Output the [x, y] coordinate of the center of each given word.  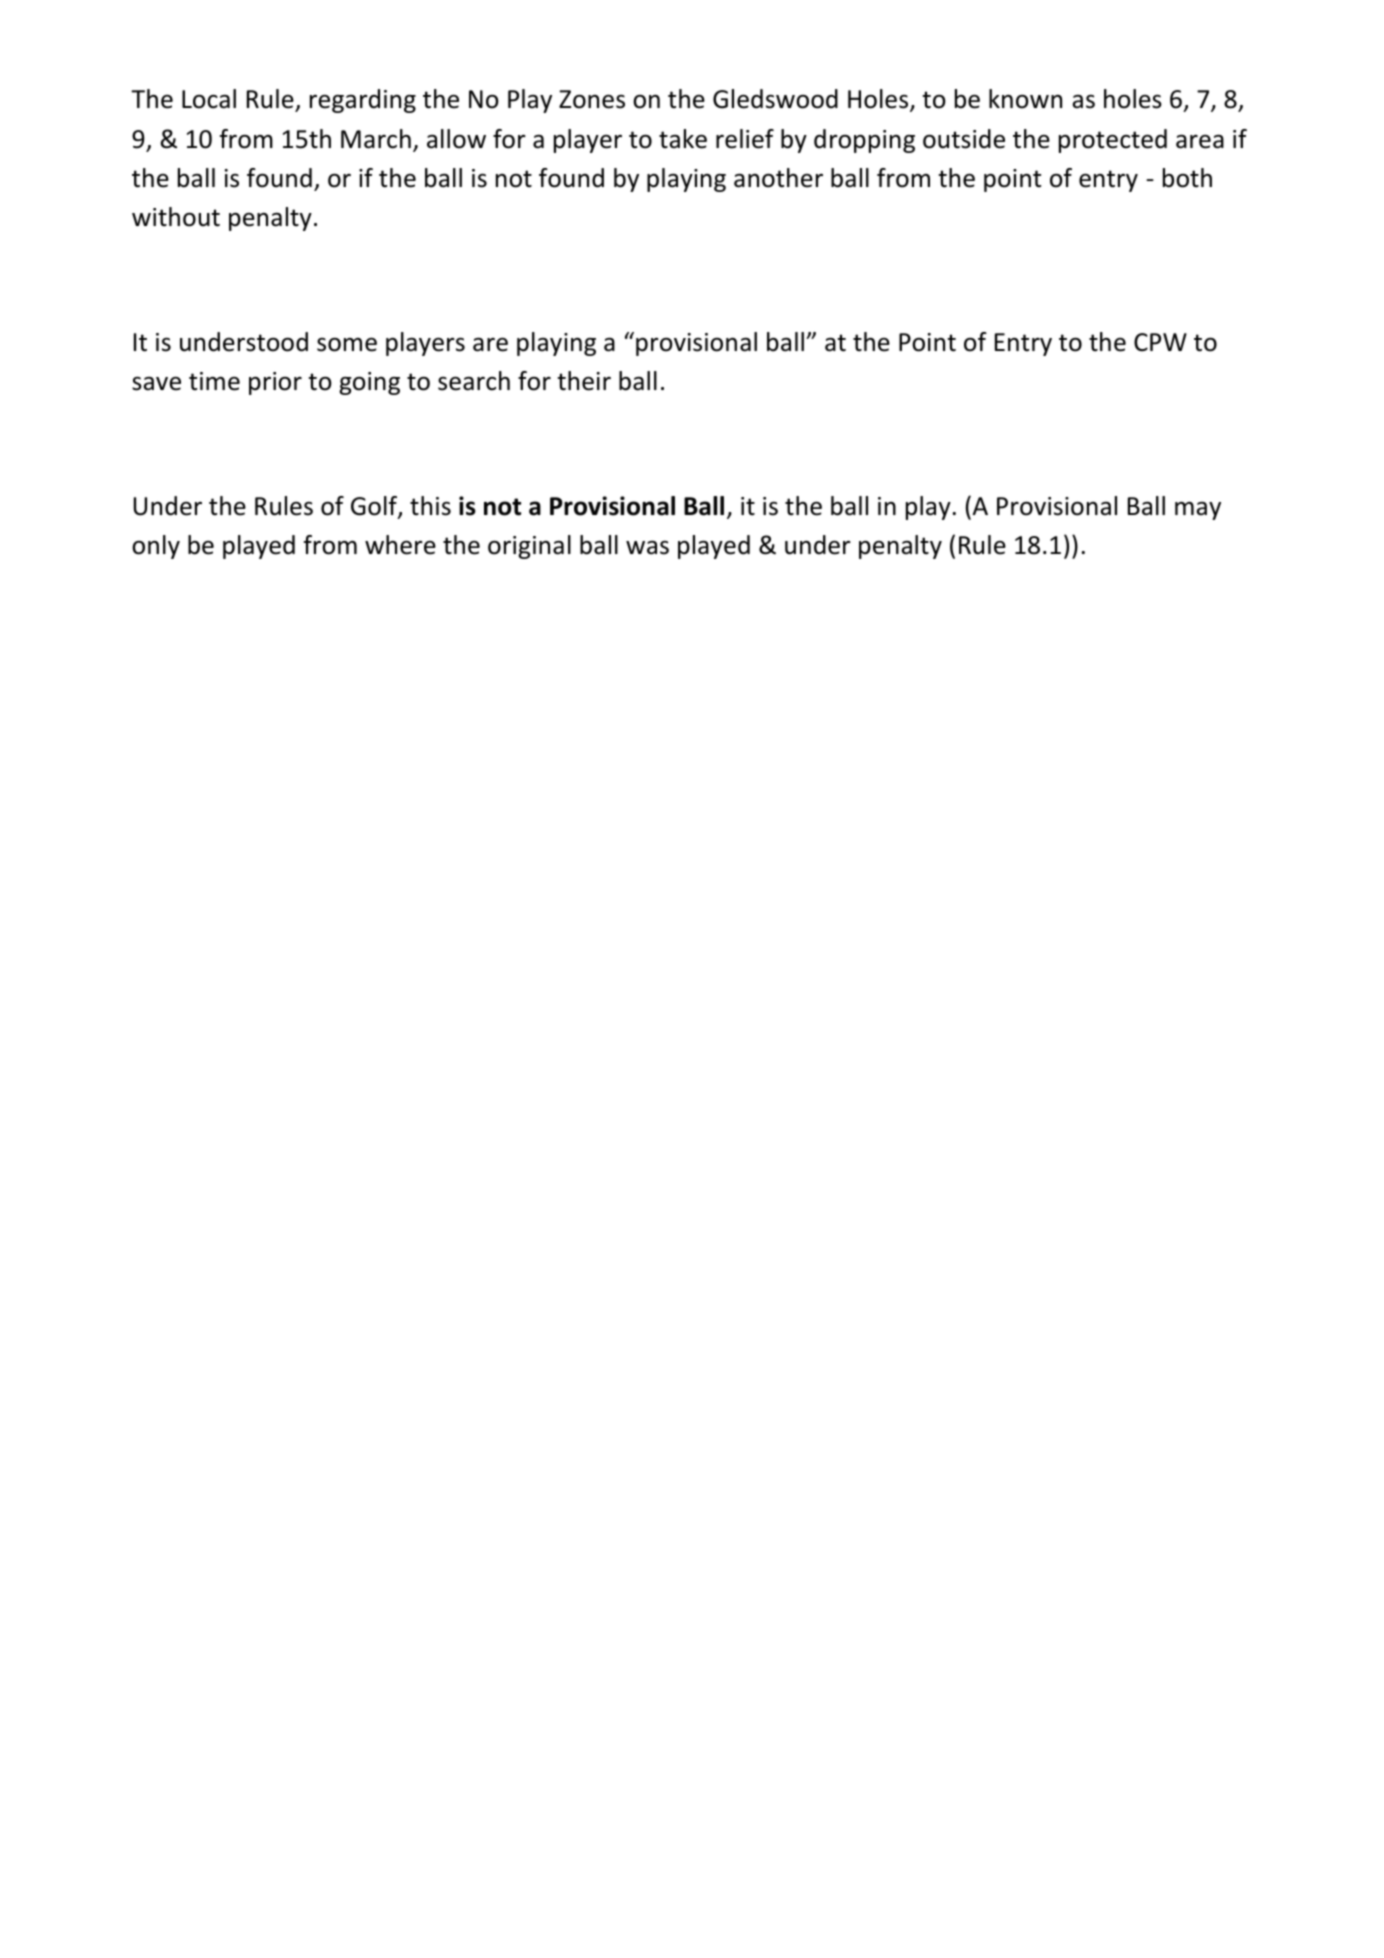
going [369, 383]
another [778, 178]
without [176, 217]
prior [275, 383]
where [400, 545]
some [347, 344]
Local [209, 99]
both [1187, 178]
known [1025, 99]
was [647, 547]
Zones [592, 99]
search [474, 381]
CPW [1160, 342]
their [584, 381]
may [1198, 511]
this [430, 506]
